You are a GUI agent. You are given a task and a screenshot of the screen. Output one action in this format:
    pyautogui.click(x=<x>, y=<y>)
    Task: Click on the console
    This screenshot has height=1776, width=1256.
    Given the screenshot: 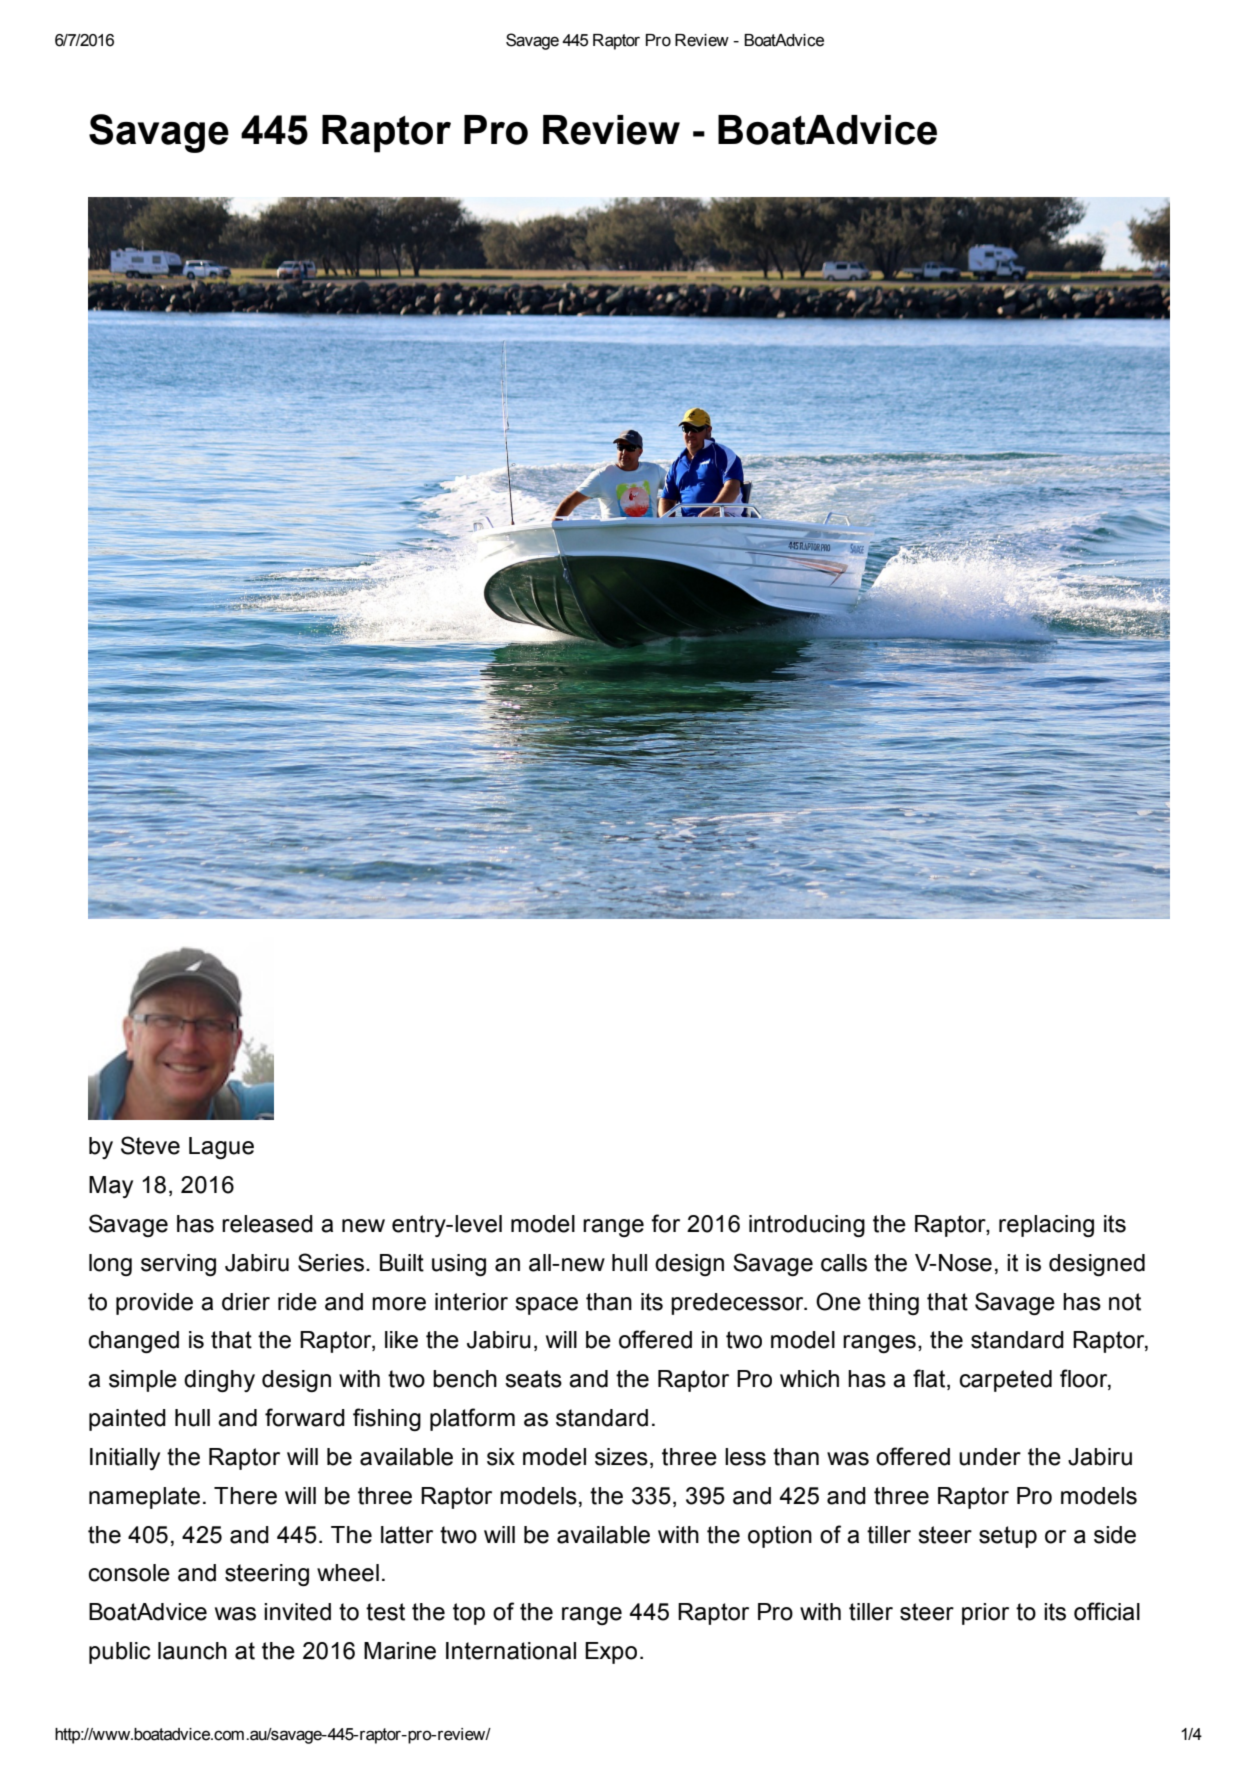 What is the action you would take?
    pyautogui.click(x=129, y=1573)
